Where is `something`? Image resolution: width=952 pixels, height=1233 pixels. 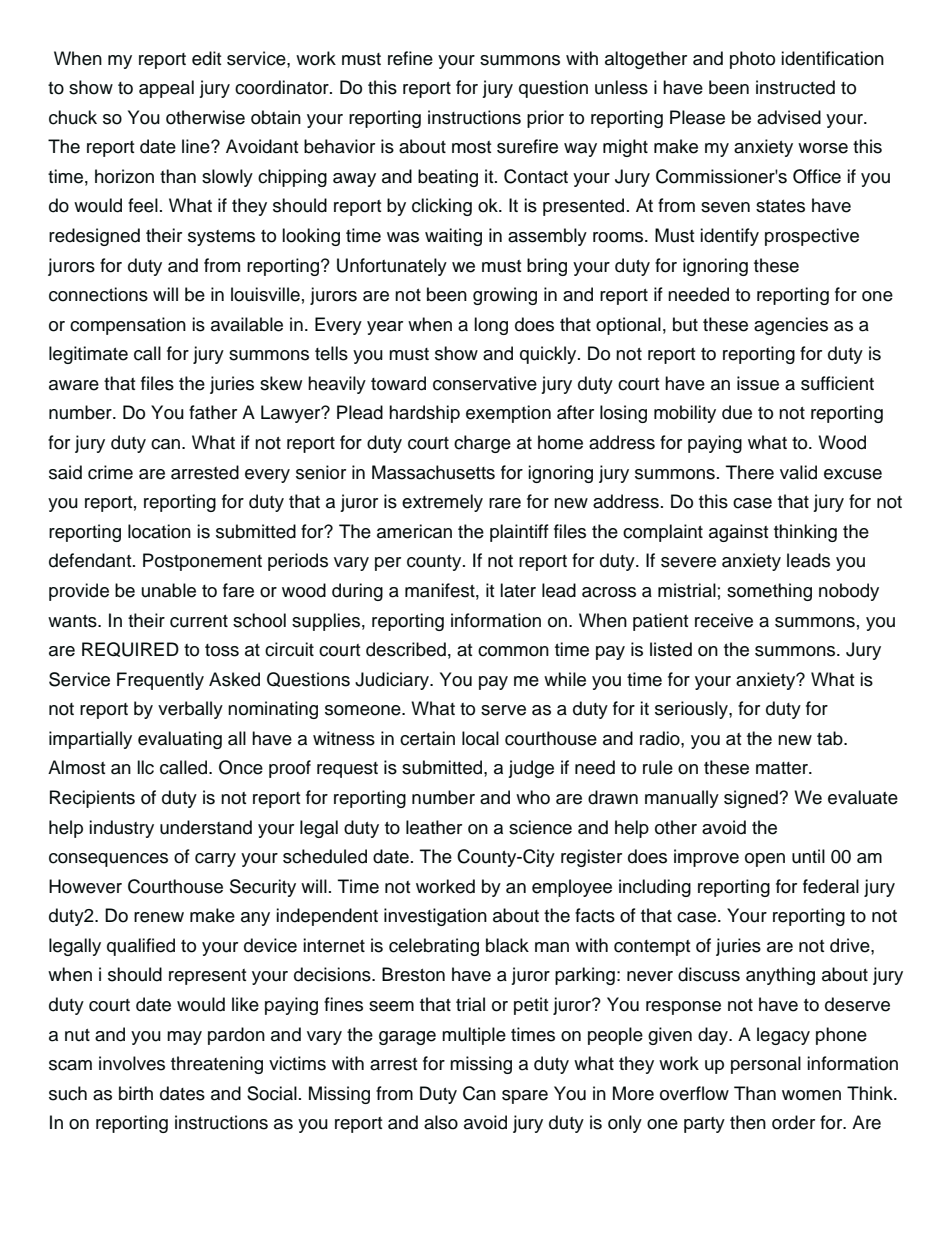 something is located at coordinates (769, 592).
